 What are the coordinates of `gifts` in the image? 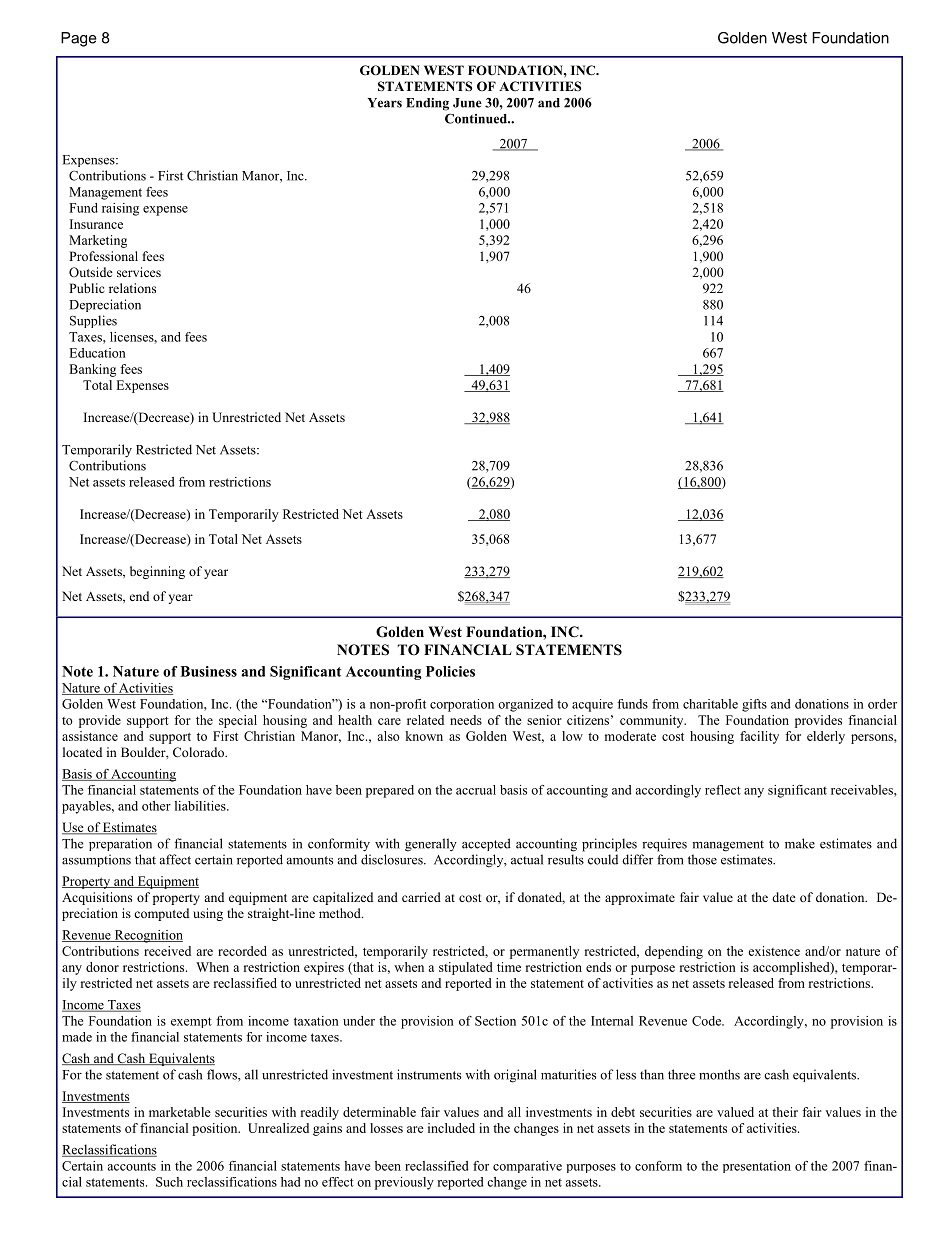 It's located at (754, 705).
